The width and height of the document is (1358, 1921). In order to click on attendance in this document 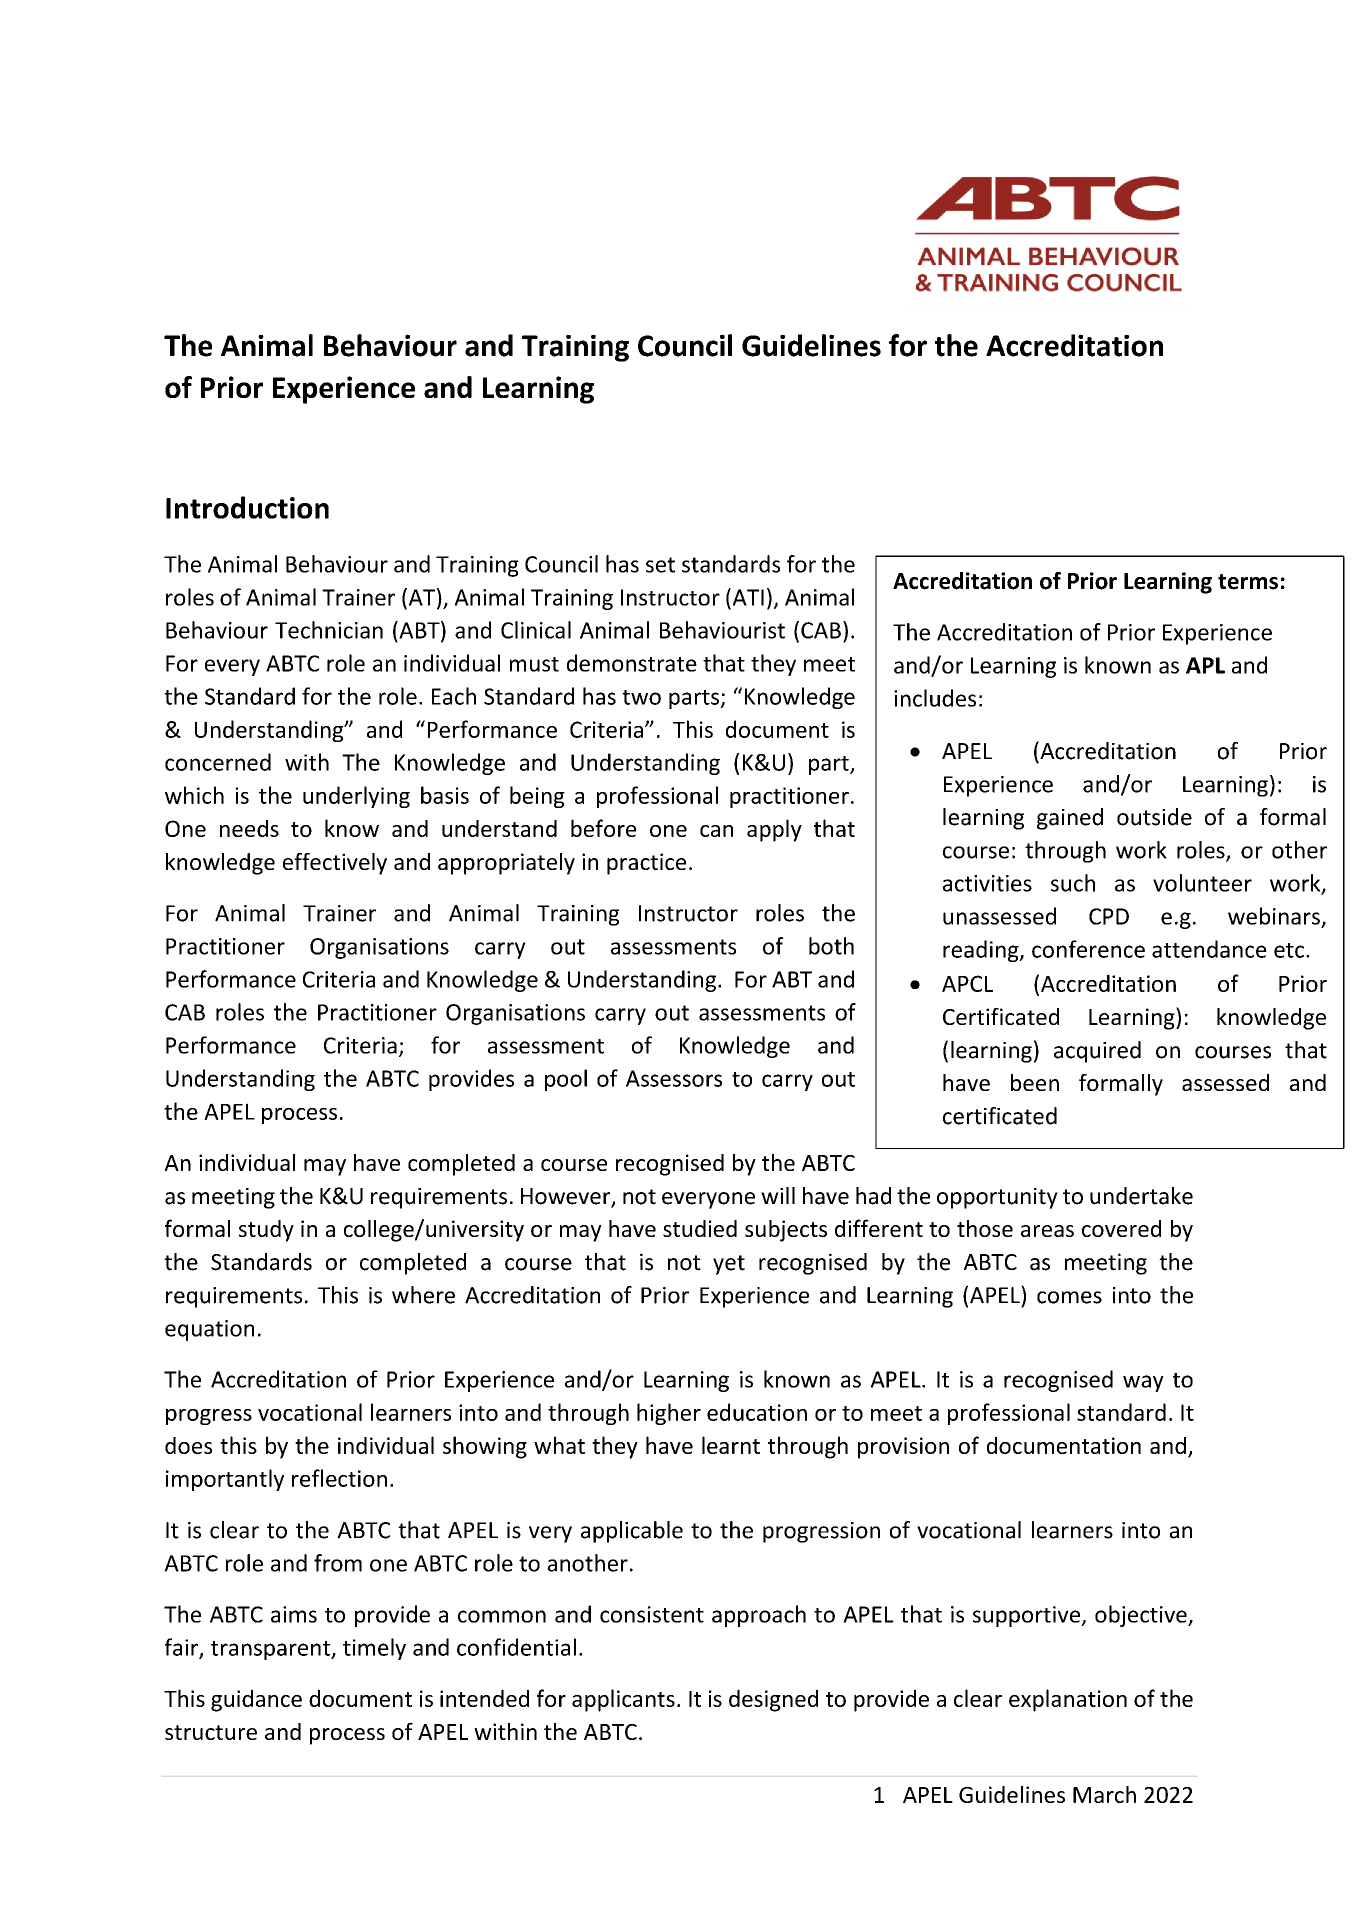, I will do `click(1209, 949)`.
